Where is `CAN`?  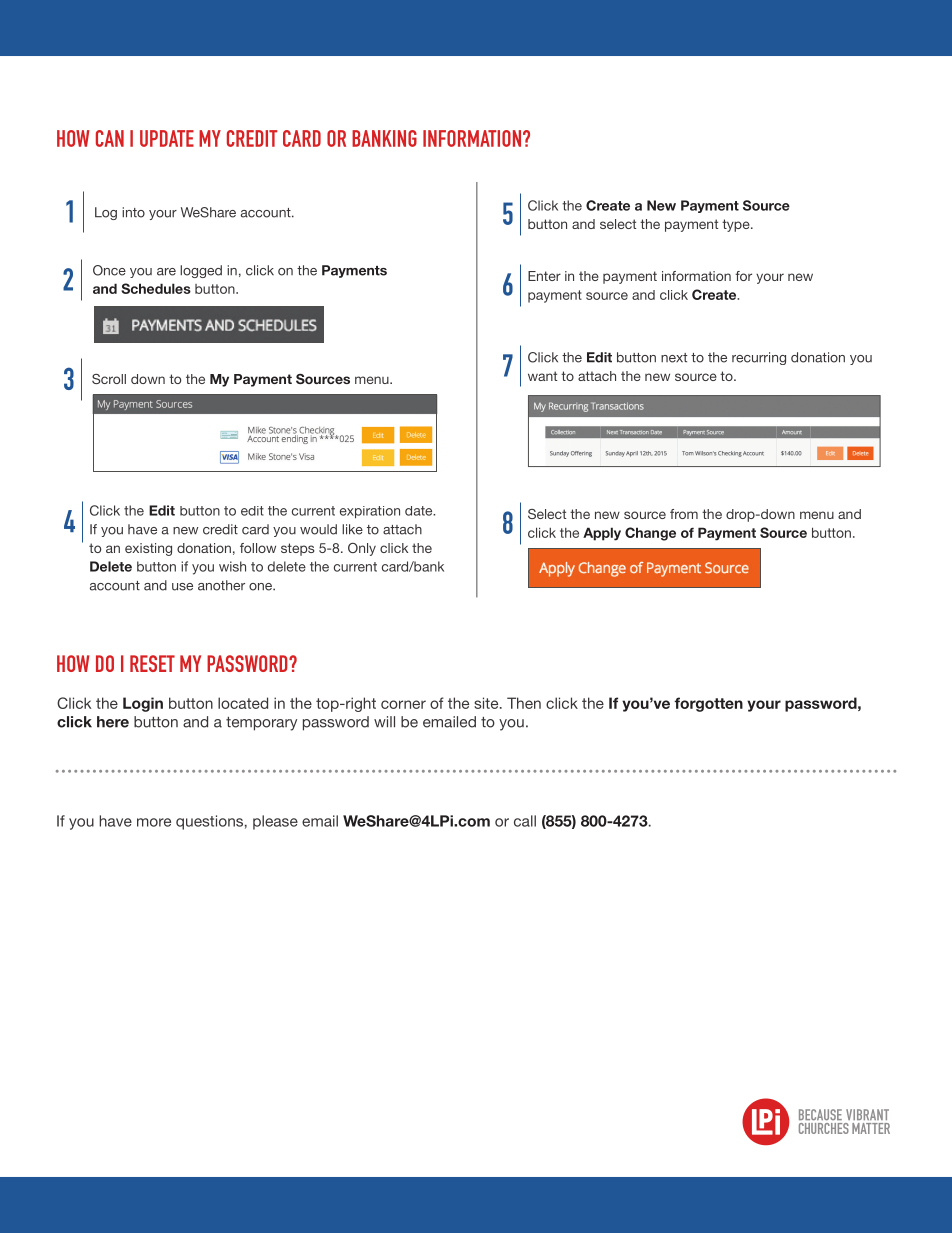 CAN is located at coordinates (110, 138).
